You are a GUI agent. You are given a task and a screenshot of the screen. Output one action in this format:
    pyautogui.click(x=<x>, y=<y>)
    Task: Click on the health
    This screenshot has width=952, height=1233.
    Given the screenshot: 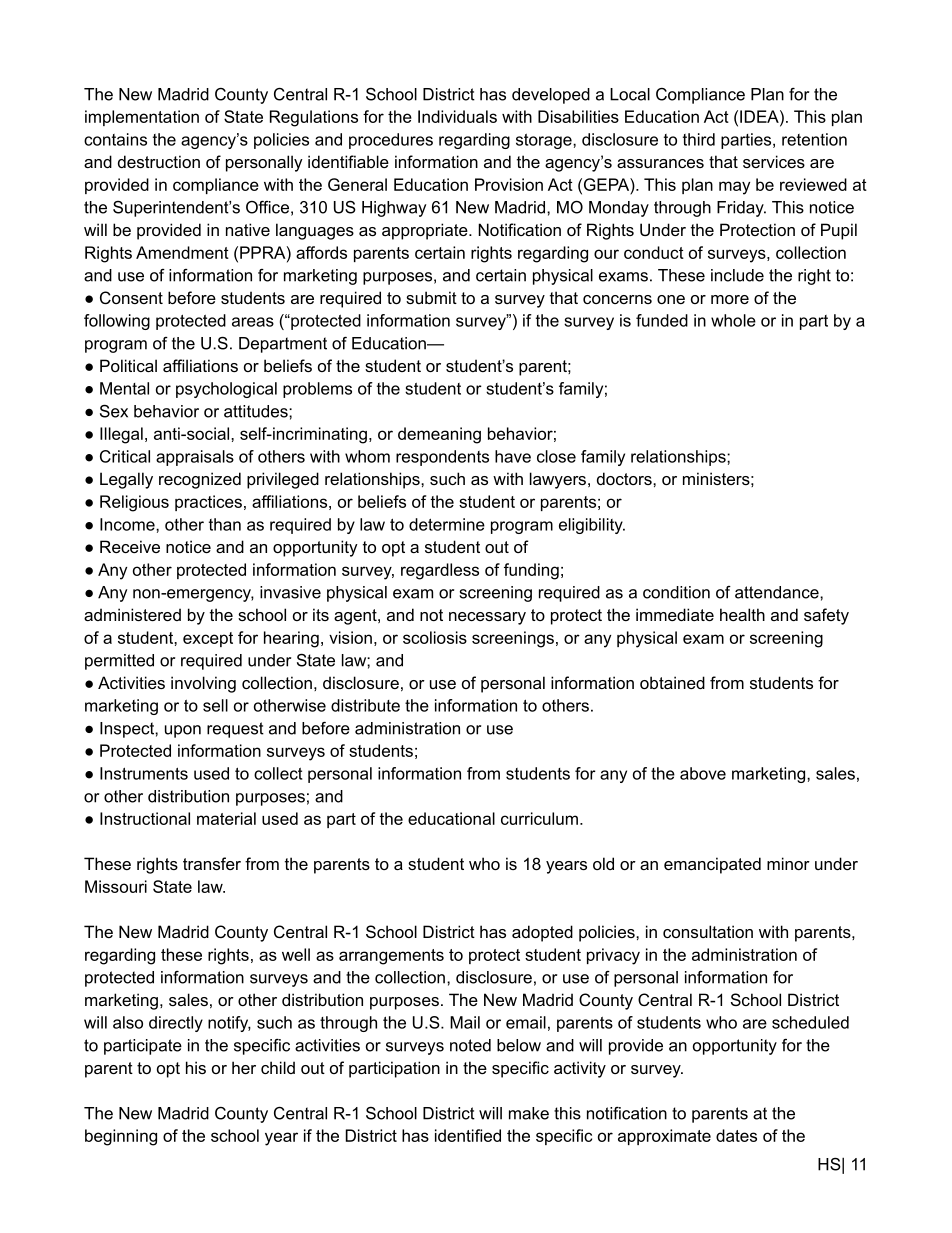 What is the action you would take?
    pyautogui.click(x=742, y=614)
